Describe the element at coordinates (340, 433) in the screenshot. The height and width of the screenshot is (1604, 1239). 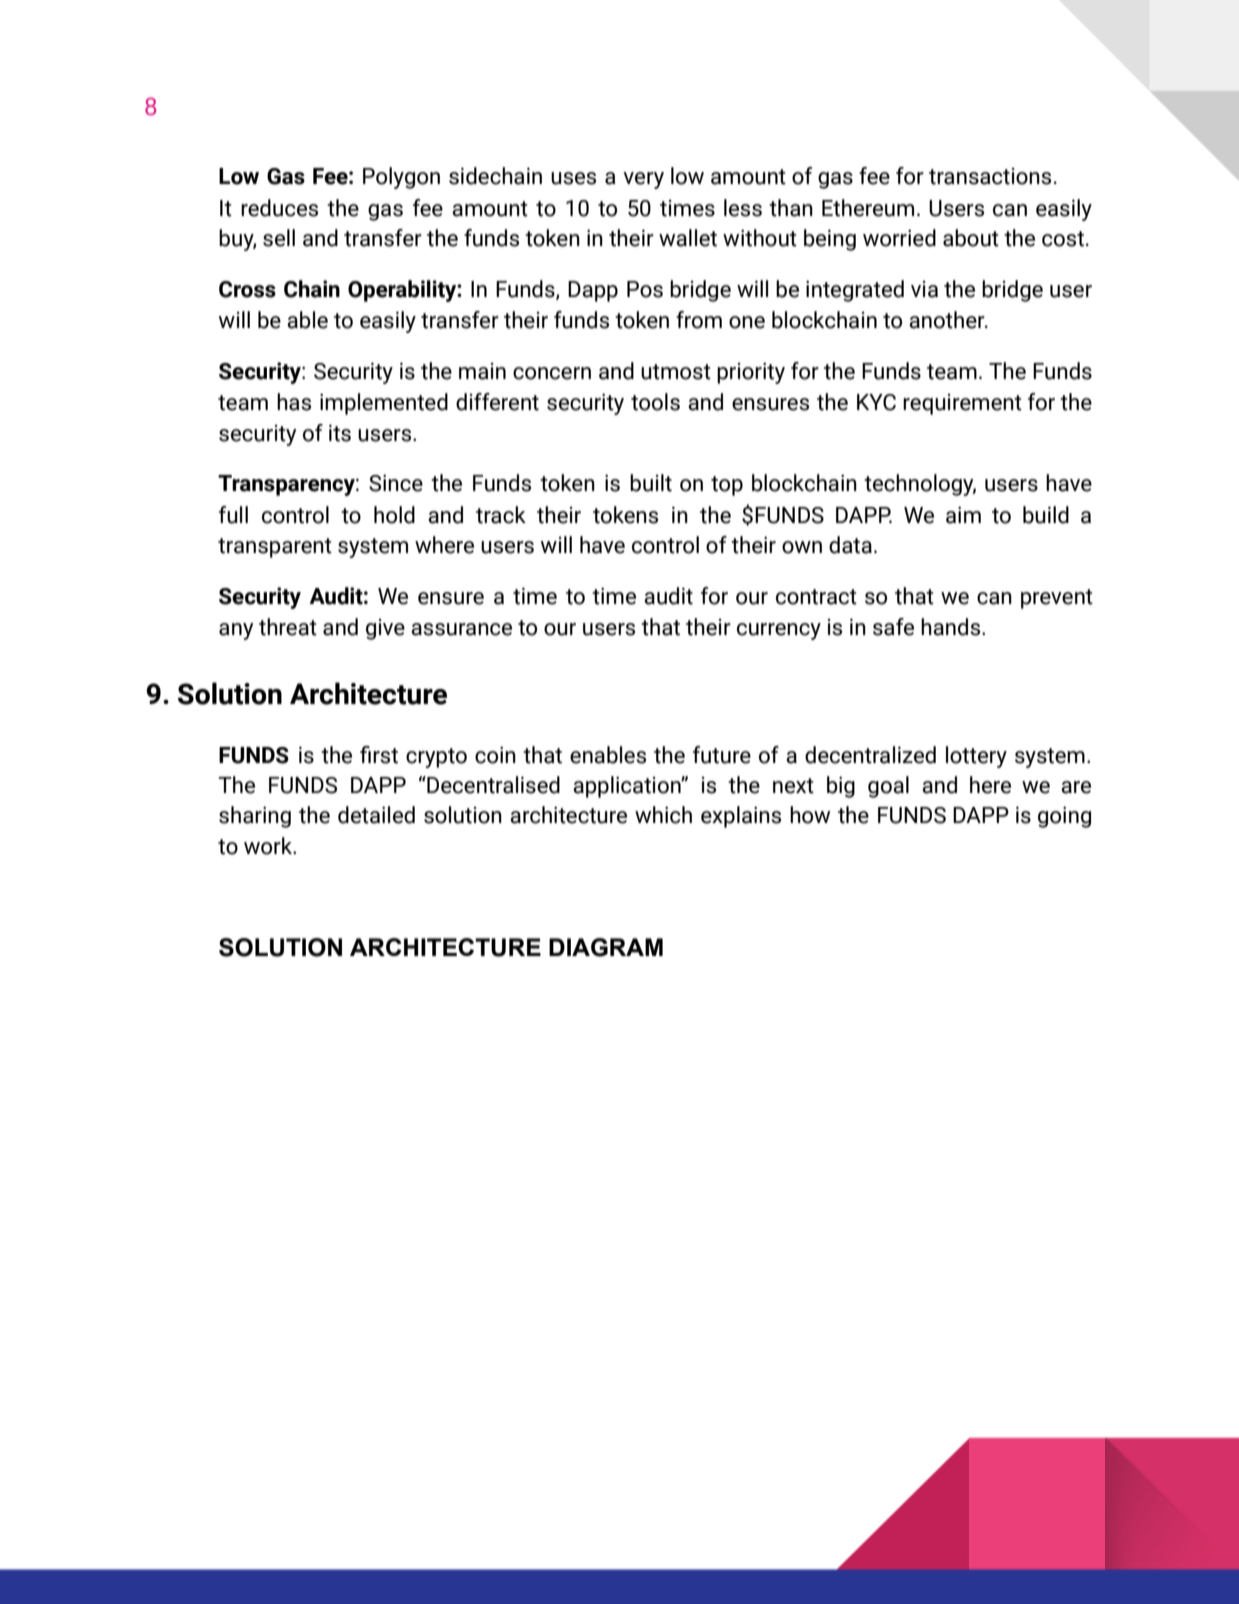
I see `its` at that location.
